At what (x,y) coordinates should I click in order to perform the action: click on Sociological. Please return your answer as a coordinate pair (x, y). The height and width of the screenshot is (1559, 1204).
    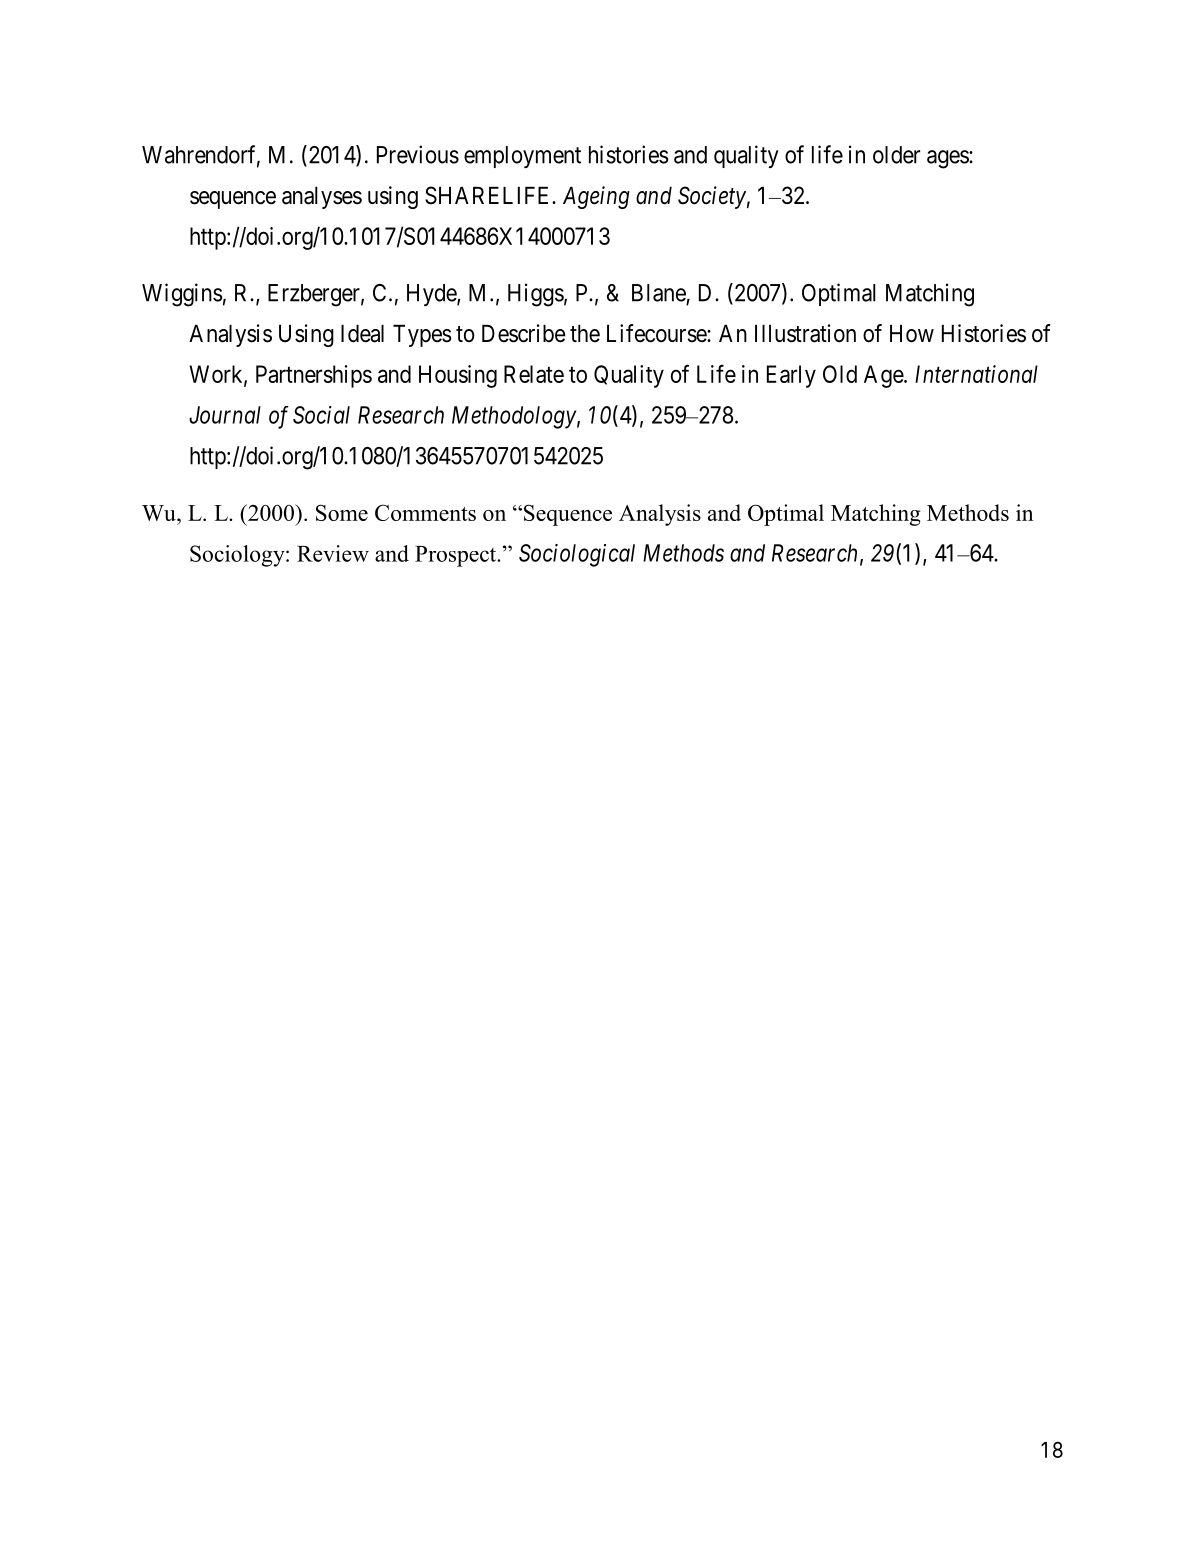
    Looking at the image, I should click on (577, 555).
